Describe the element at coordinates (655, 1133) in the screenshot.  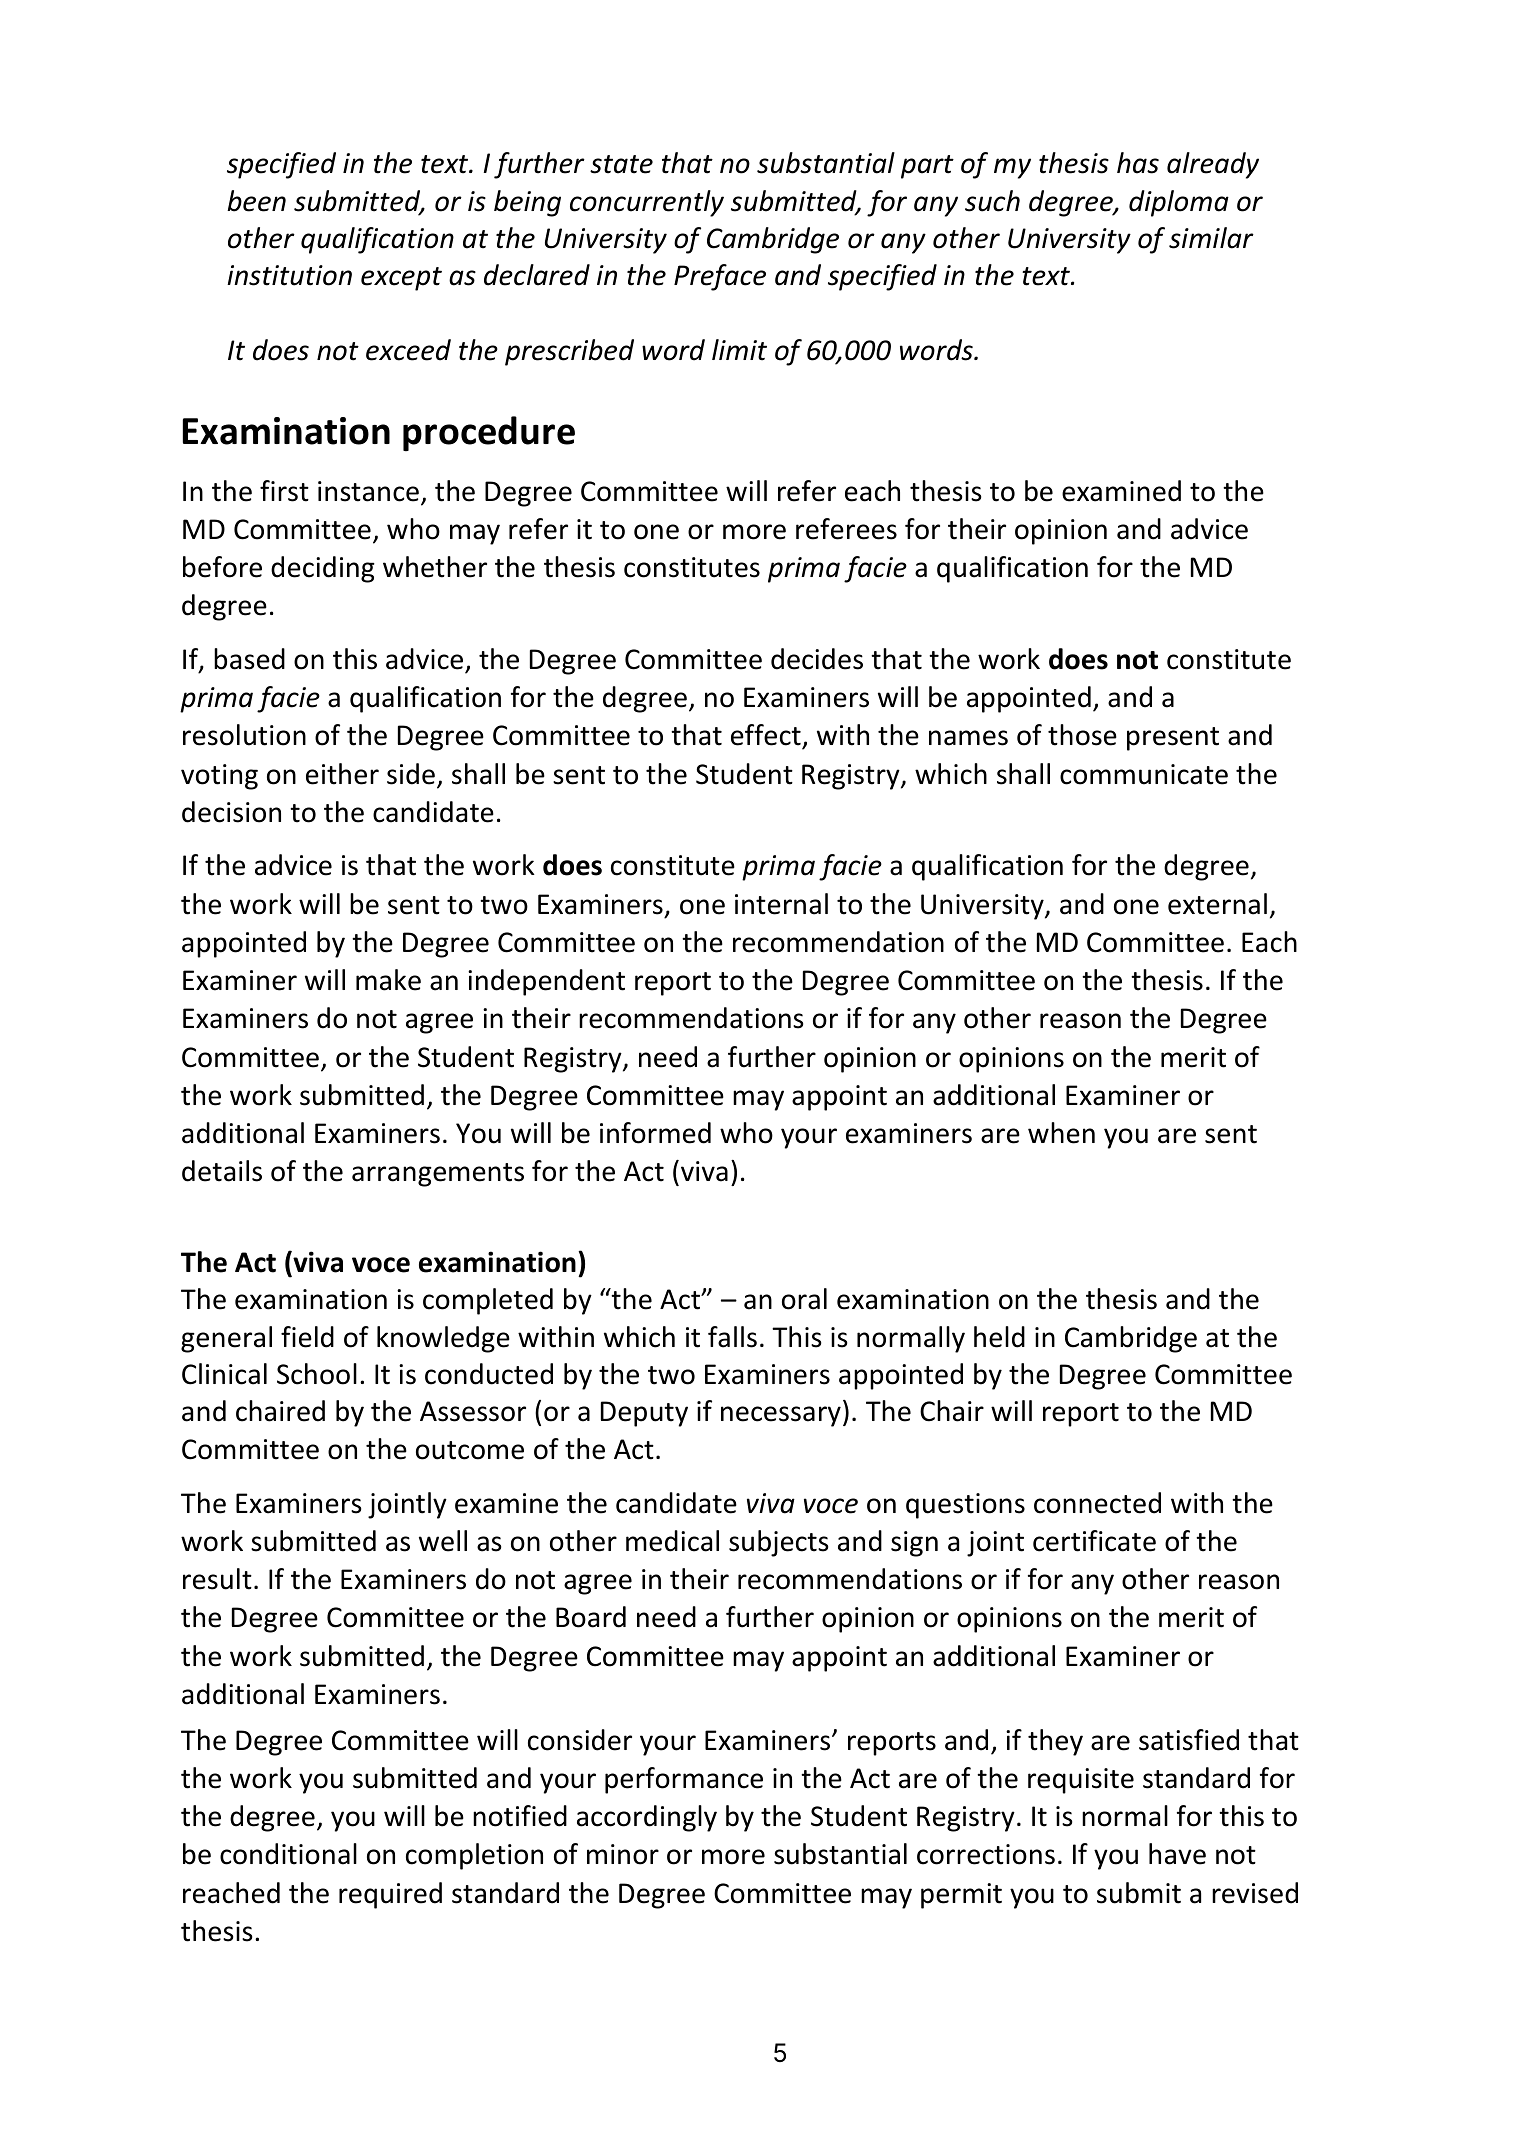
I see `informed` at that location.
